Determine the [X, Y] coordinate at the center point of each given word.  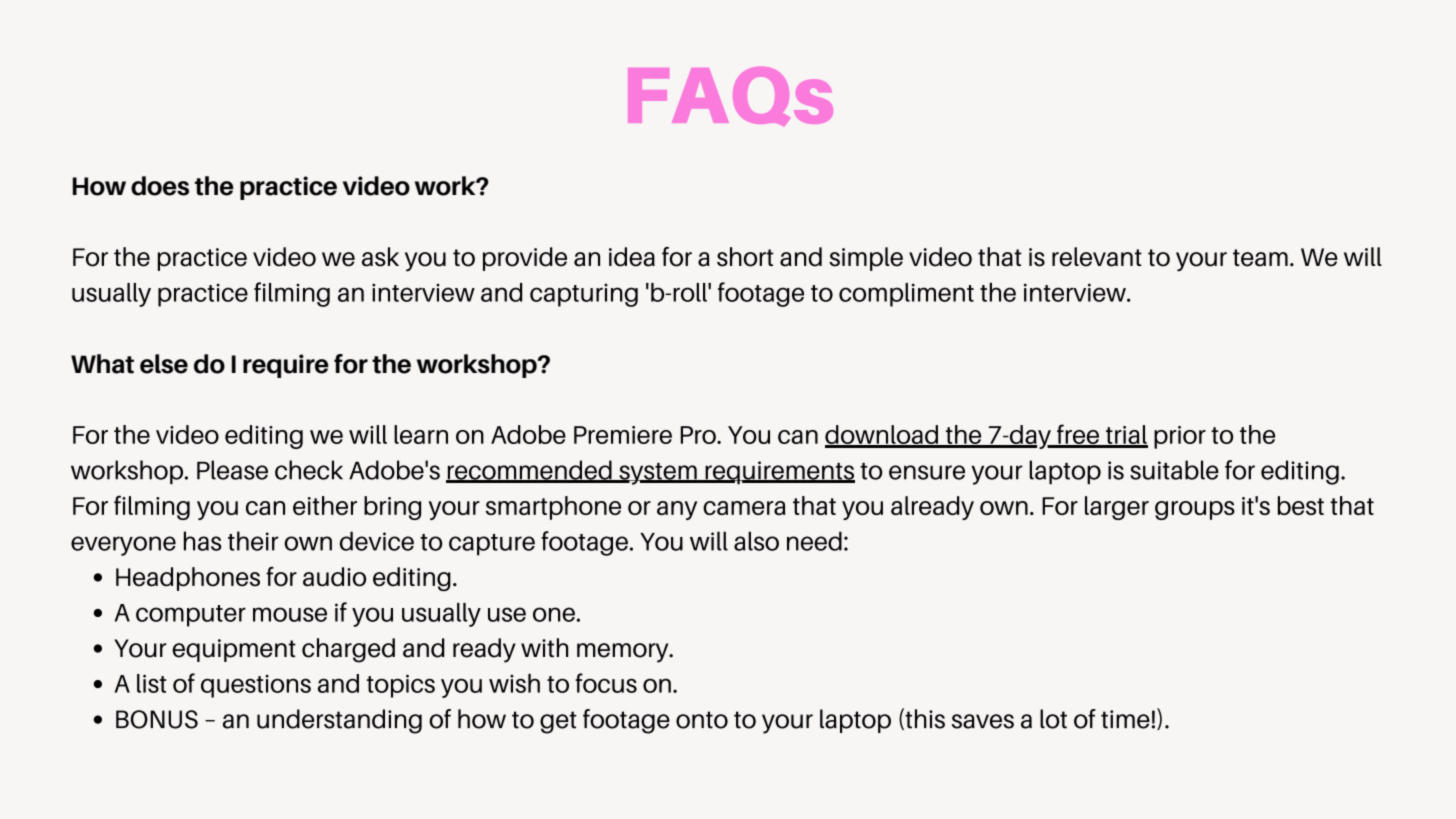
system [658, 474]
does [160, 186]
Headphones [188, 579]
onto [702, 720]
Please [232, 470]
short [745, 257]
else [164, 364]
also [756, 541]
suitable [1174, 470]
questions [256, 686]
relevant [1097, 257]
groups [1195, 510]
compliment [906, 295]
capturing [584, 295]
